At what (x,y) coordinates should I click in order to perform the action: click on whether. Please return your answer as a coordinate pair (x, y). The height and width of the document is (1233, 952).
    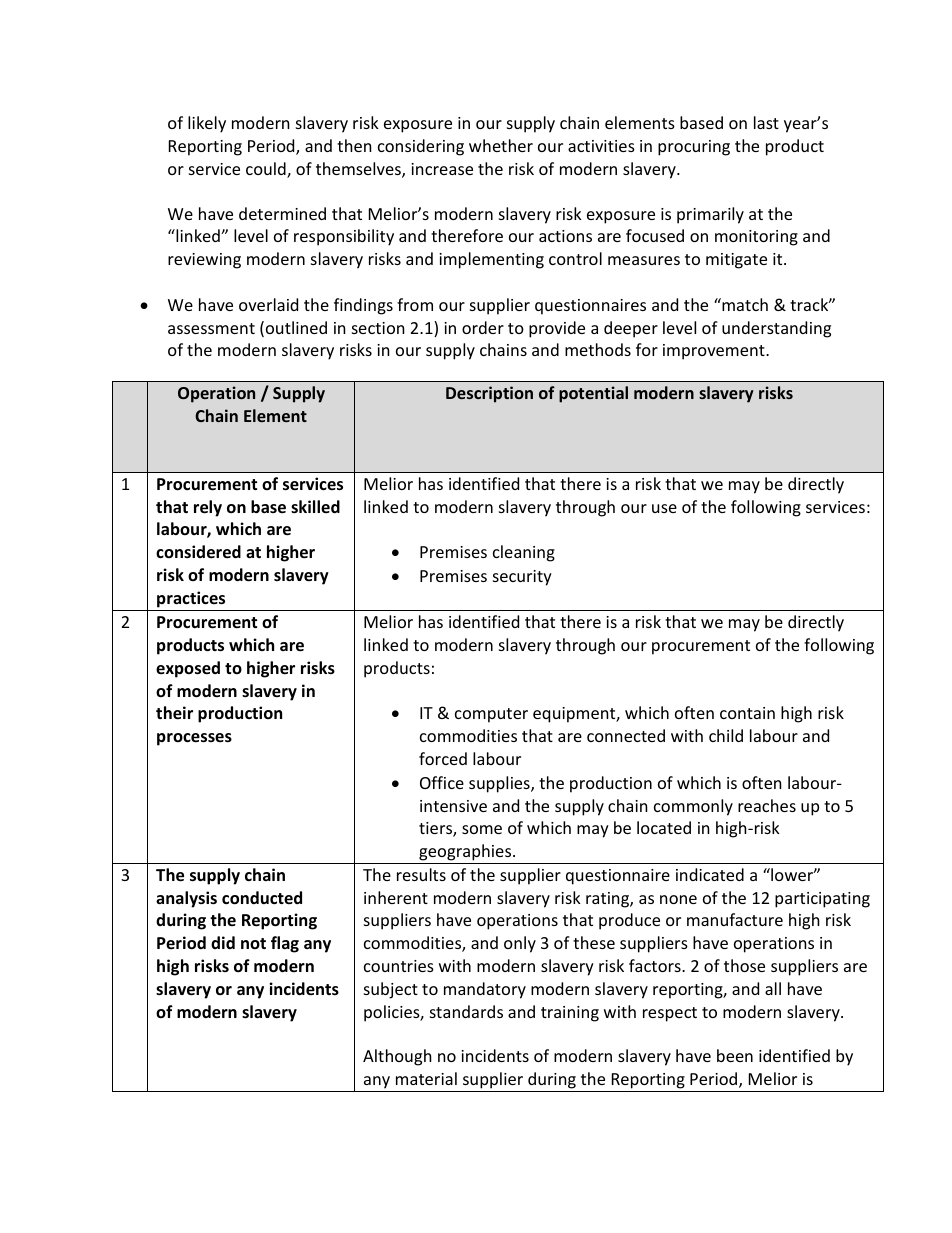
    Looking at the image, I should click on (501, 145).
